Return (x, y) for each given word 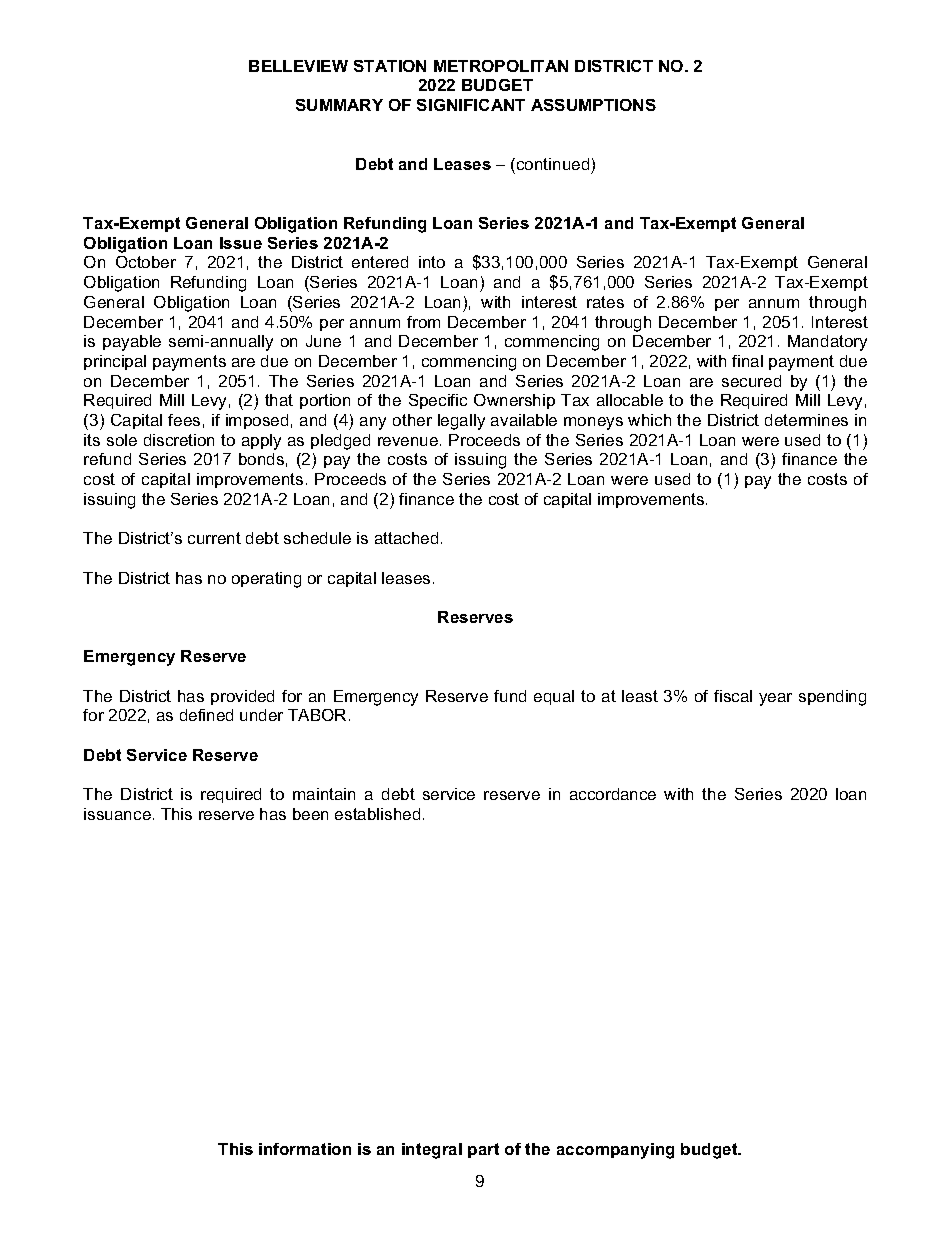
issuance (117, 814)
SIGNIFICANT (471, 105)
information (305, 1149)
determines (806, 420)
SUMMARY (339, 105)
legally (461, 422)
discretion (179, 440)
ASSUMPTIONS (593, 105)
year (775, 699)
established (377, 814)
